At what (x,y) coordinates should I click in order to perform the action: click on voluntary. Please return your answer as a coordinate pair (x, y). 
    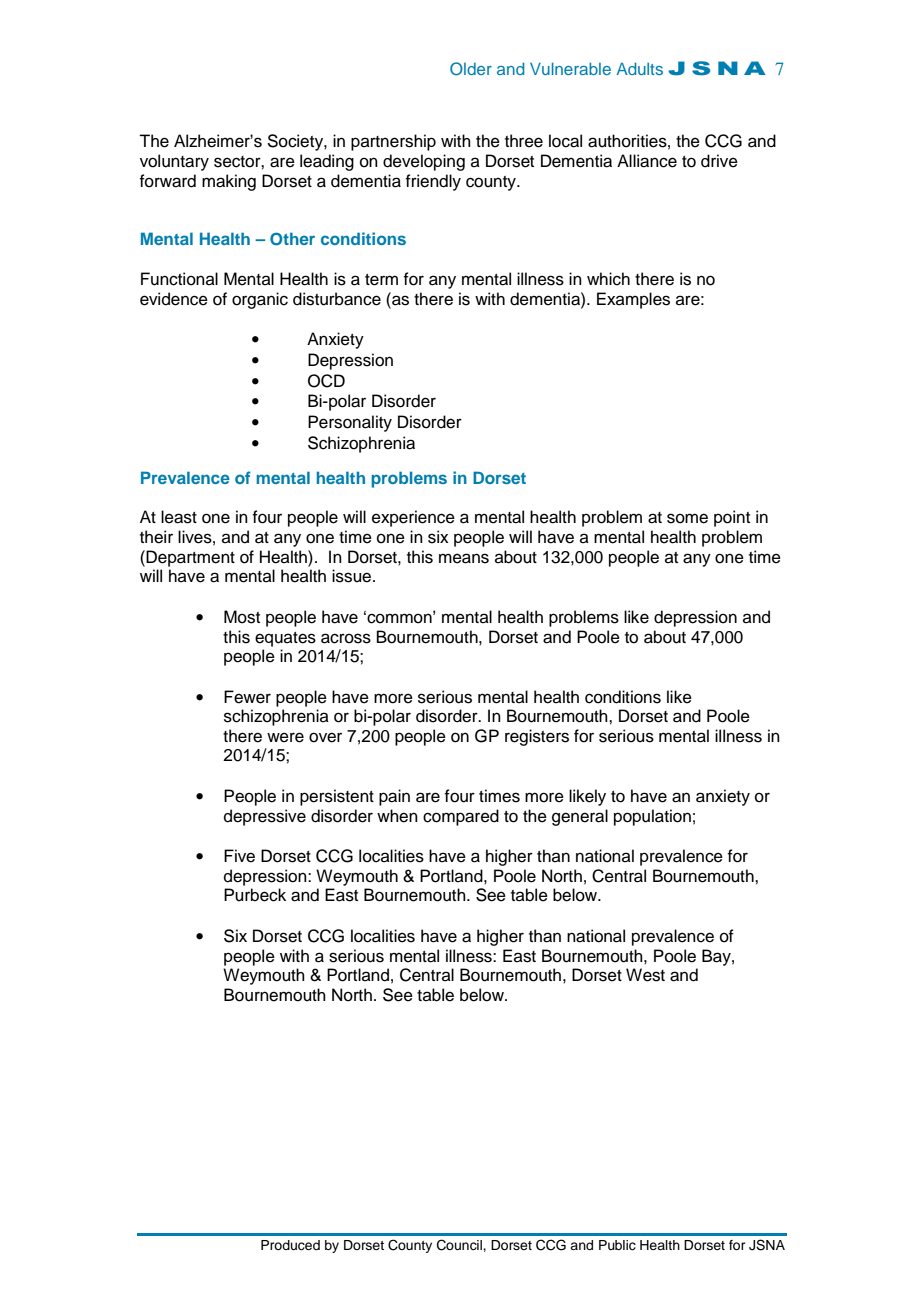
    Looking at the image, I should click on (174, 162).
